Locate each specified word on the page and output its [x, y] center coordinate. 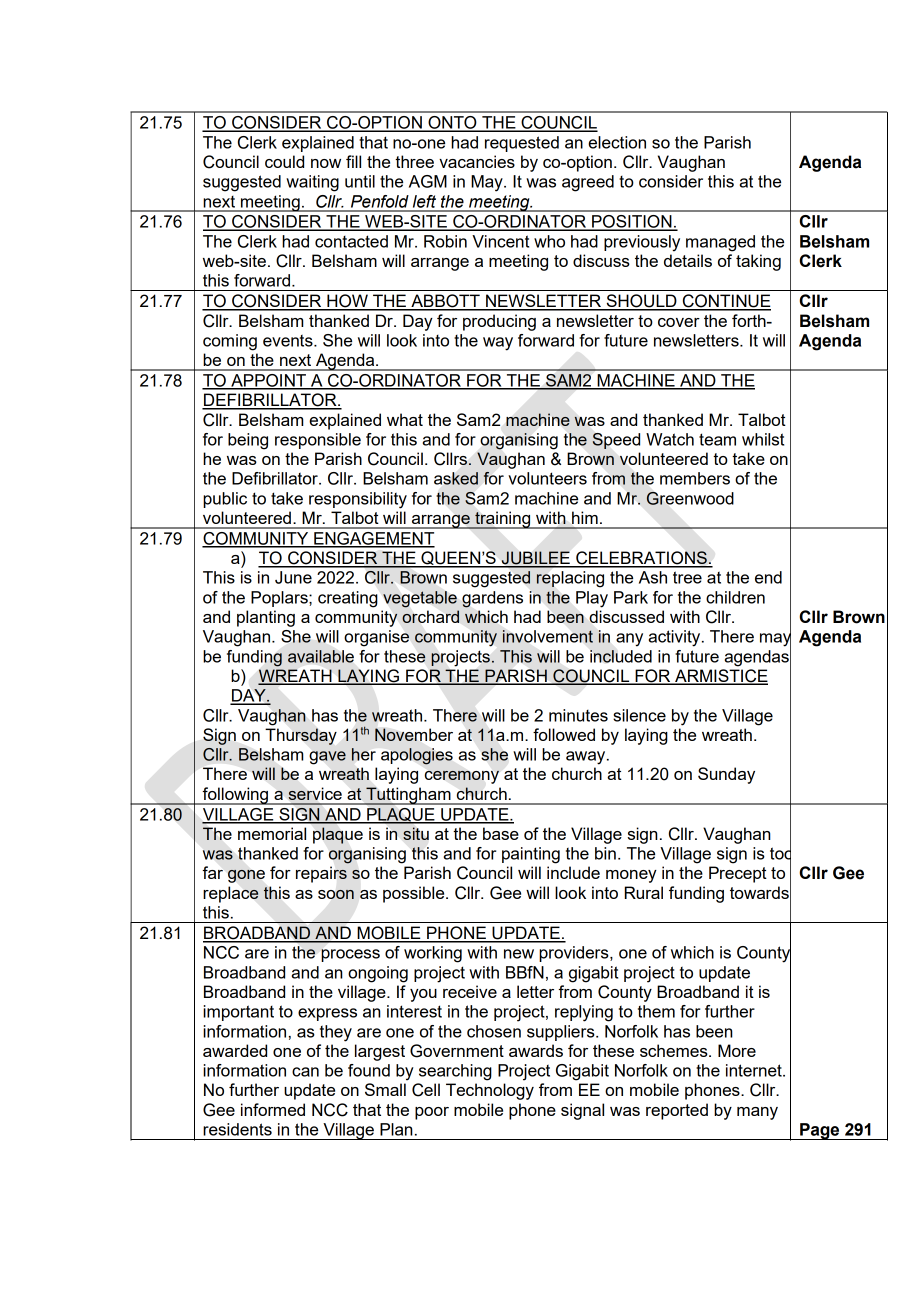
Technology [490, 1091]
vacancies [477, 161]
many [757, 1113]
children [735, 597]
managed [720, 243]
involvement [547, 636]
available [321, 656]
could [284, 161]
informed [273, 1109]
